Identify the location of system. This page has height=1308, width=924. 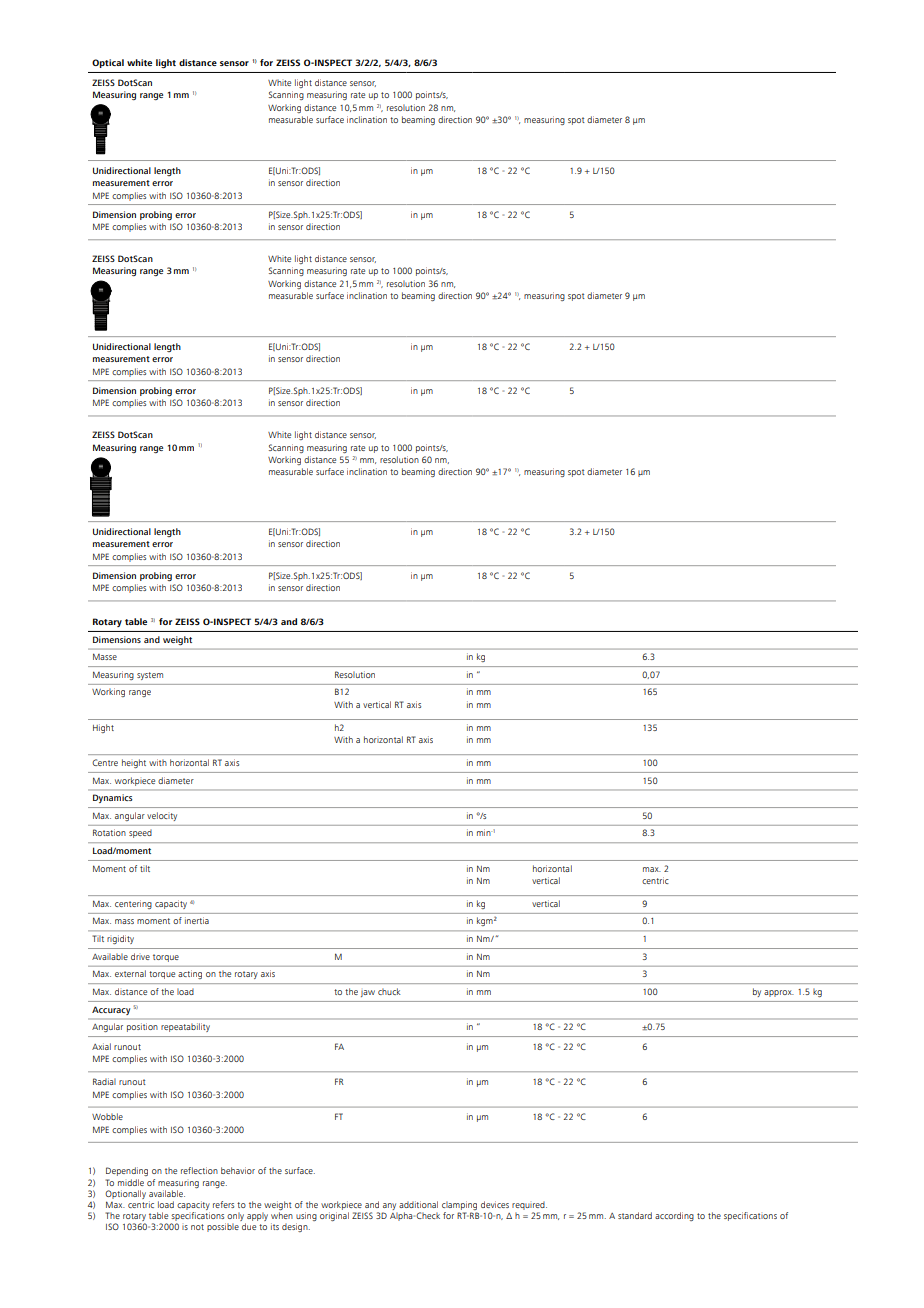
(150, 676).
